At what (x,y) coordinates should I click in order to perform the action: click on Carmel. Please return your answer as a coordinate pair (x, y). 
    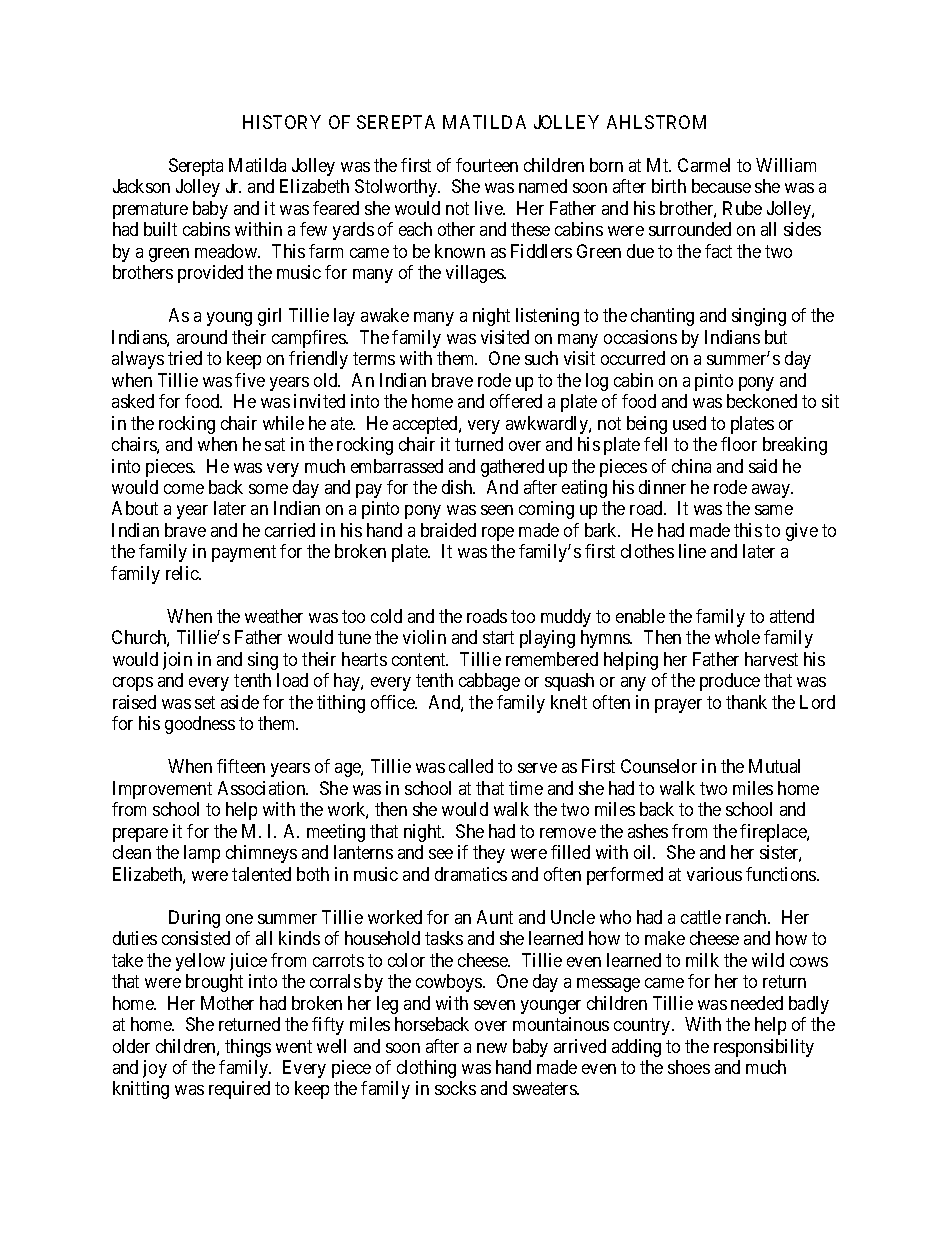
    Looking at the image, I should click on (704, 165).
